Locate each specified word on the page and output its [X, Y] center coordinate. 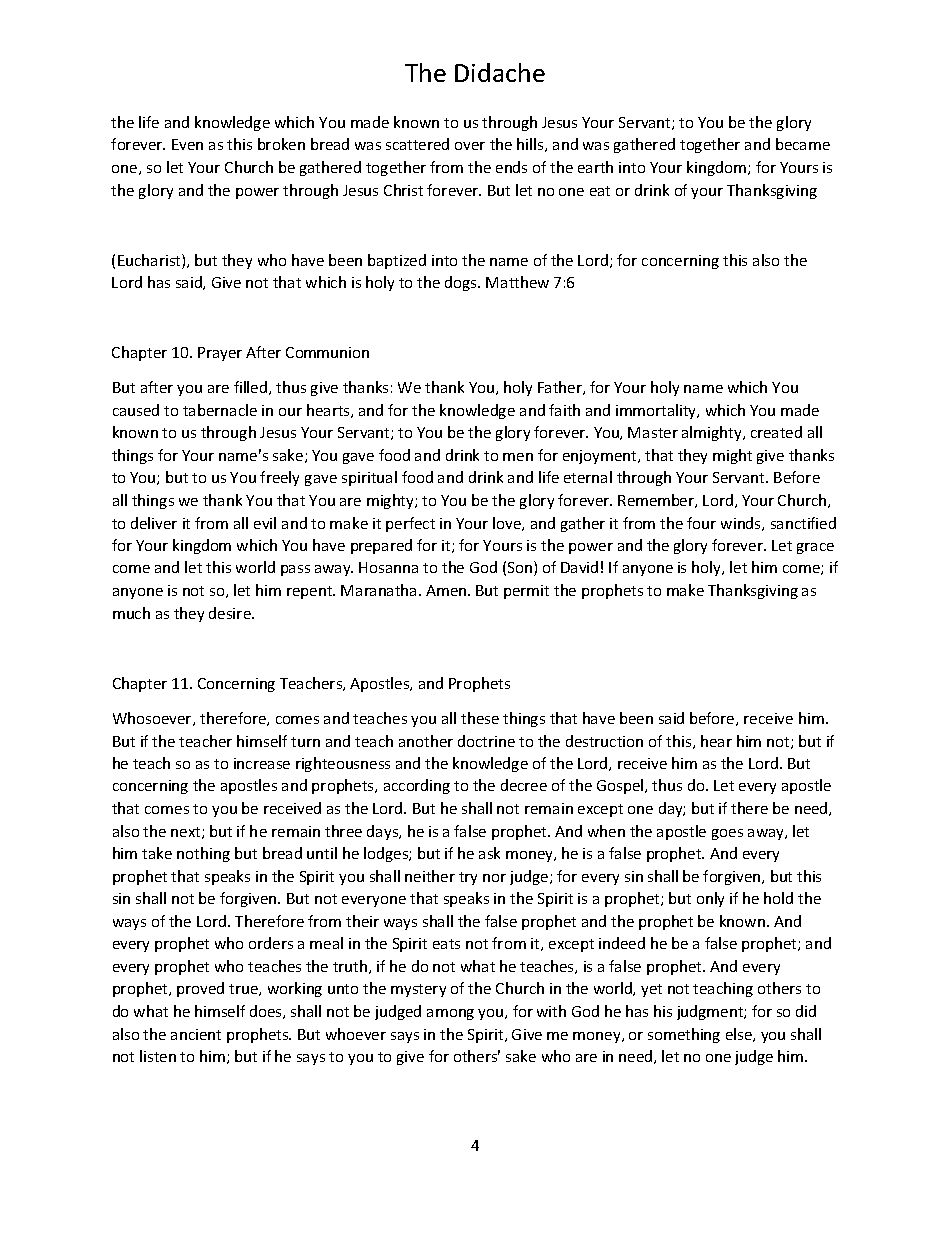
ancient [196, 1034]
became [803, 144]
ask [489, 853]
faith [564, 410]
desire [231, 613]
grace [815, 548]
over [470, 146]
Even [187, 144]
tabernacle [220, 410]
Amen [447, 590]
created [776, 432]
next [187, 833]
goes [727, 834]
